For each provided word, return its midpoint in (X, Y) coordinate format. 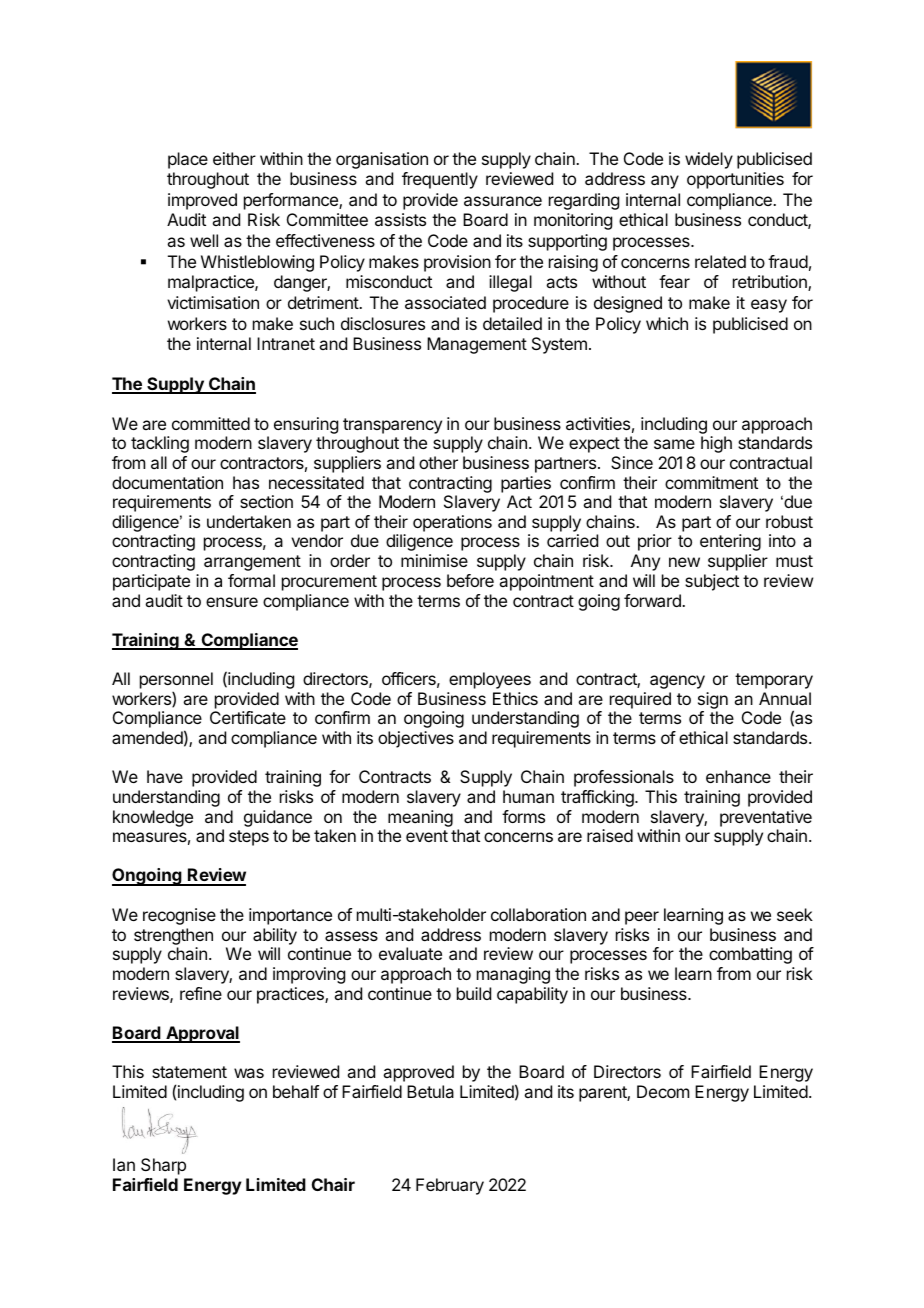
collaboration (538, 914)
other (438, 462)
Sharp (163, 1166)
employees (490, 680)
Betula (430, 1091)
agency (677, 682)
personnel (176, 682)
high (716, 444)
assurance (503, 201)
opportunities (735, 180)
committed (211, 423)
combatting (750, 955)
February (450, 1186)
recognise (179, 916)
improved (202, 201)
